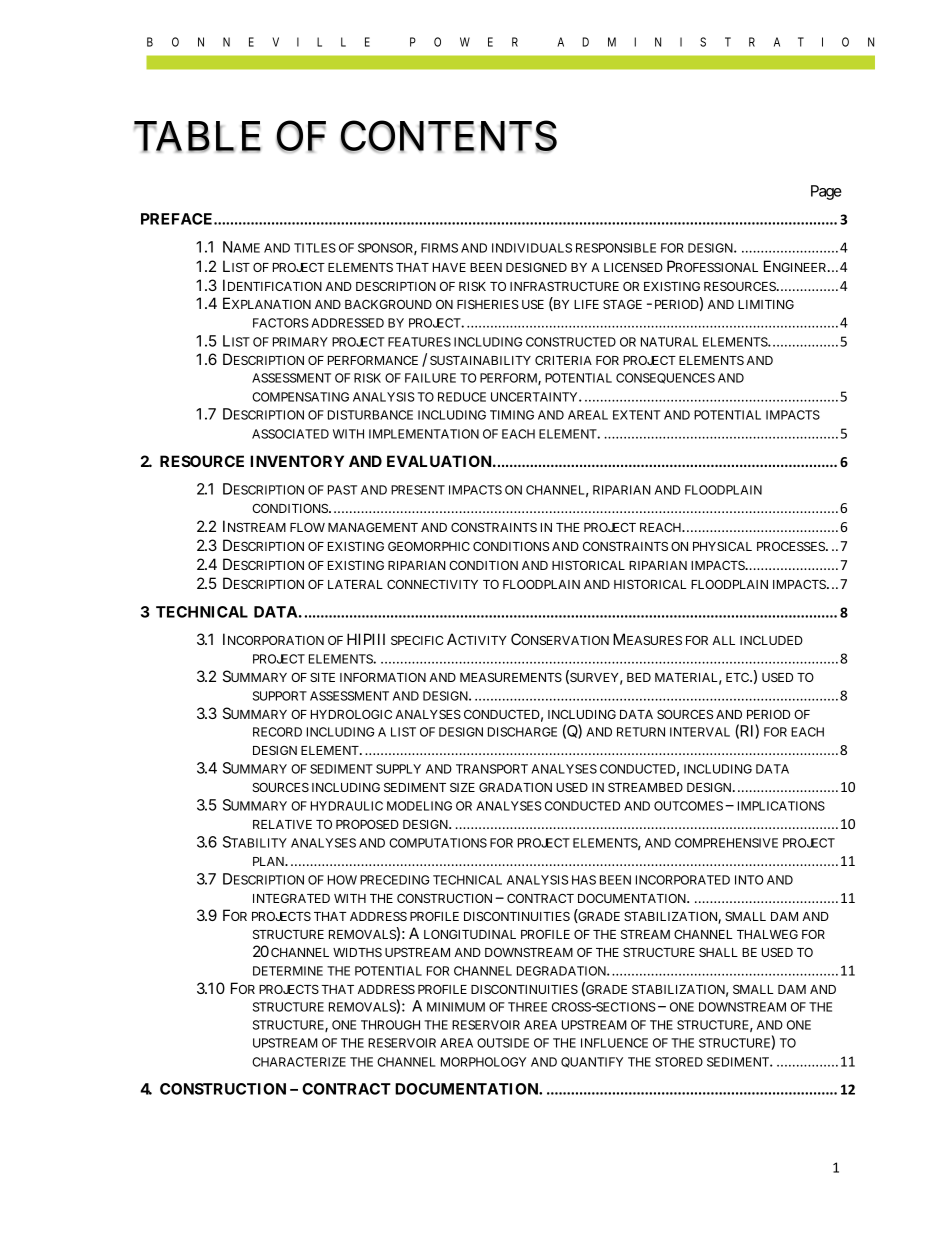  I want to click on RESPONSIBLE, so click(616, 248).
